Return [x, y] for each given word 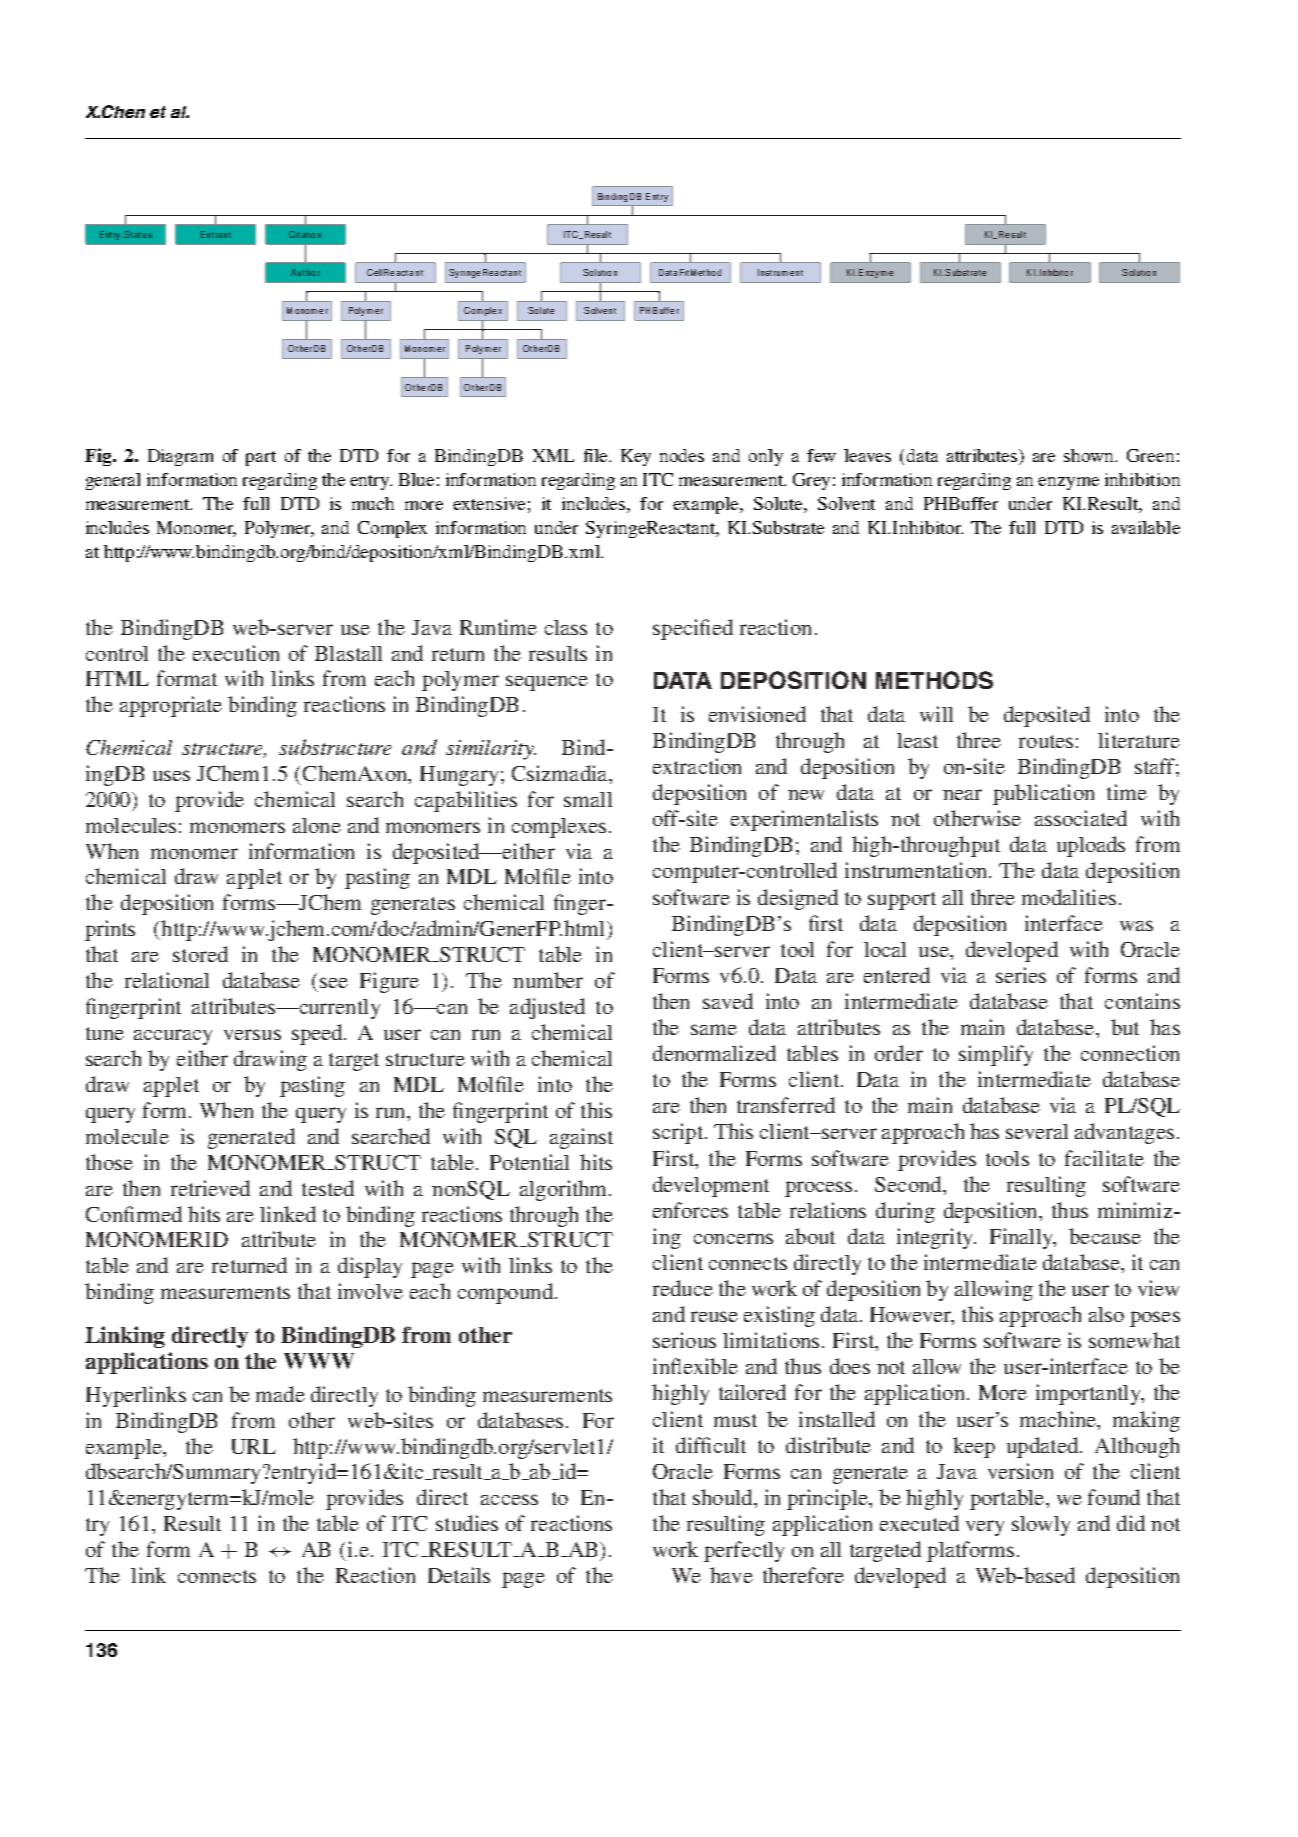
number [548, 980]
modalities [1069, 897]
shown [1090, 455]
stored [200, 954]
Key [636, 457]
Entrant [216, 234]
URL [254, 1446]
